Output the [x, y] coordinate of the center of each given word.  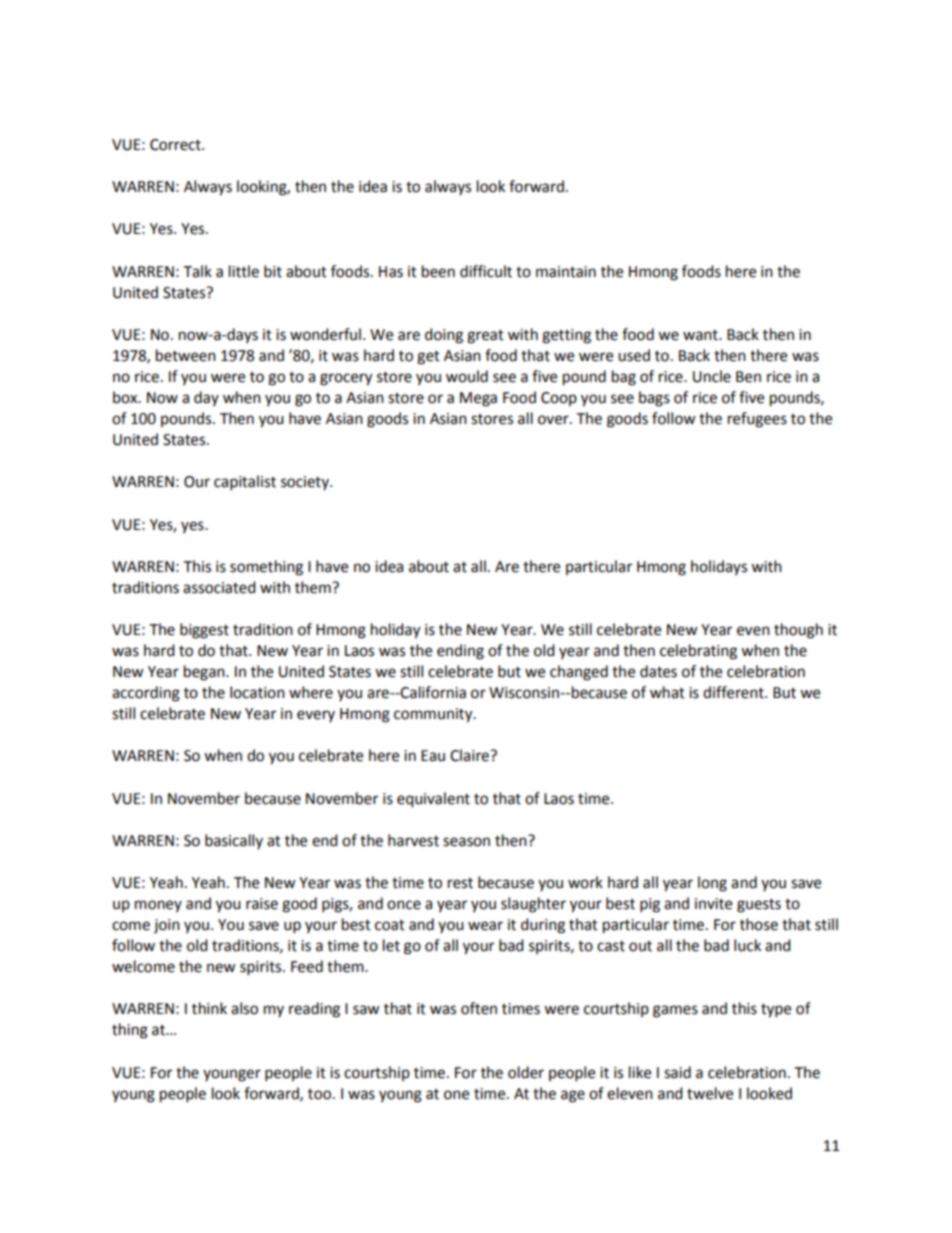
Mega [478, 399]
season [466, 842]
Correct [176, 145]
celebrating [698, 652]
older [526, 1072]
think [209, 1008]
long [712, 884]
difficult [486, 271]
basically [234, 841]
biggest [204, 631]
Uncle [712, 376]
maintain [566, 272]
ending [460, 652]
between [186, 355]
